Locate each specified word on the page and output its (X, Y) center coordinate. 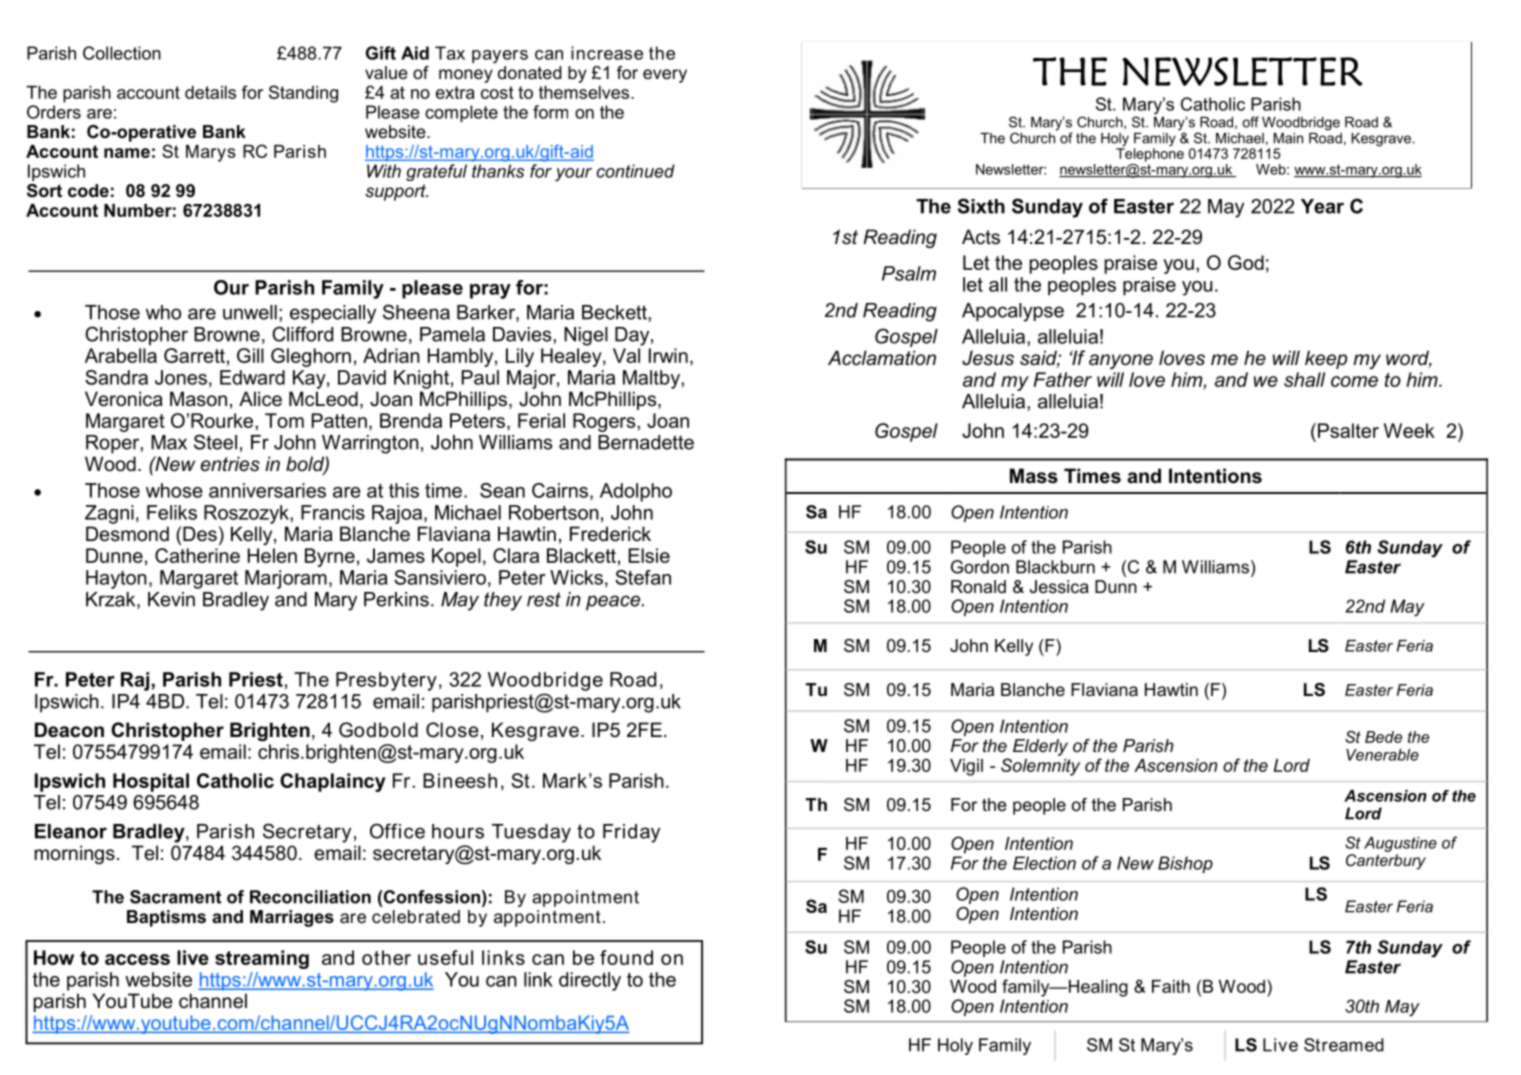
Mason (198, 399)
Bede (1383, 737)
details (210, 92)
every (665, 76)
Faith (1171, 986)
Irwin (668, 355)
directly (590, 981)
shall (1304, 379)
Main (1288, 138)
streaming (262, 959)
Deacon (69, 730)
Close (452, 730)
